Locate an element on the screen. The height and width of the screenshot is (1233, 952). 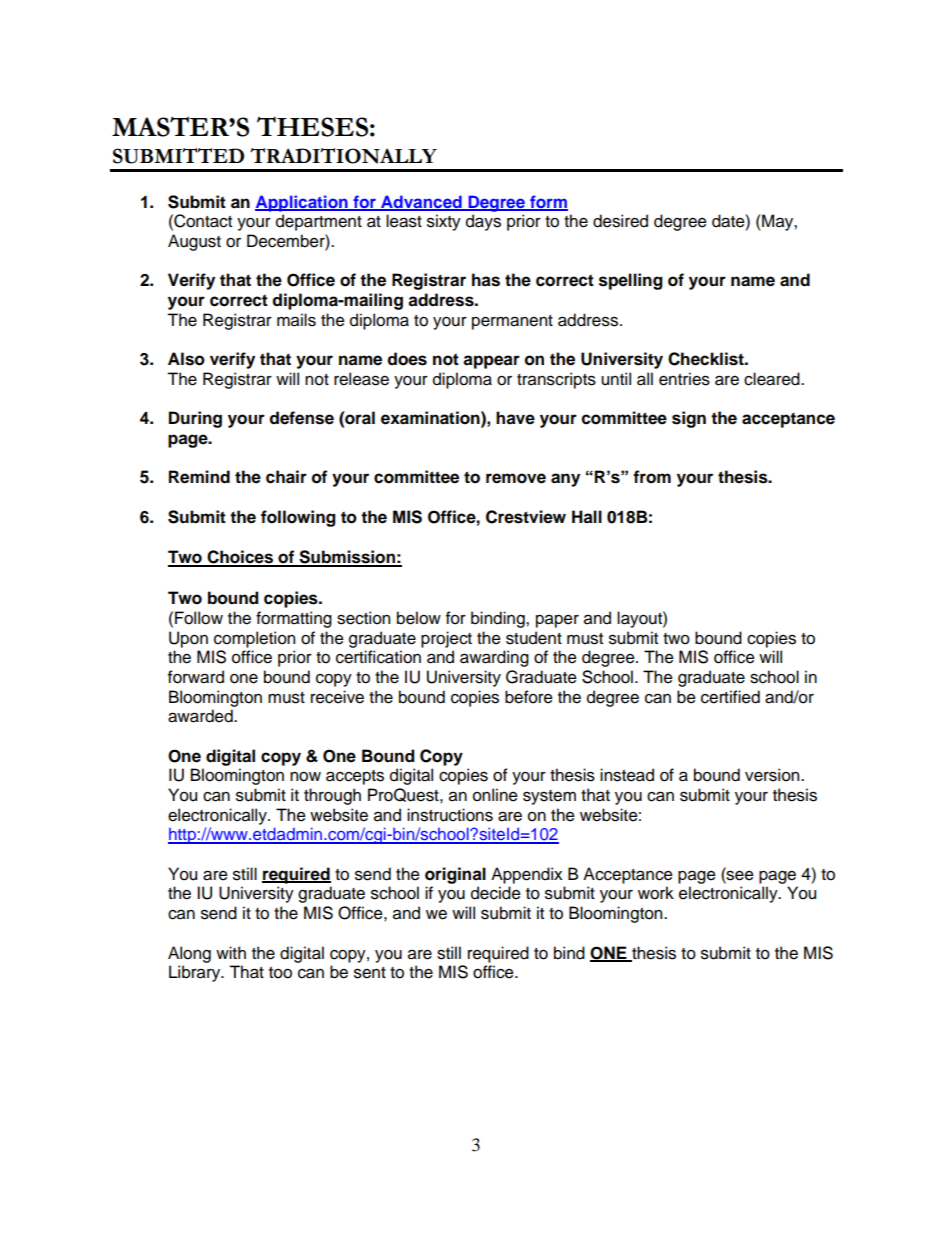
with is located at coordinates (231, 952).
